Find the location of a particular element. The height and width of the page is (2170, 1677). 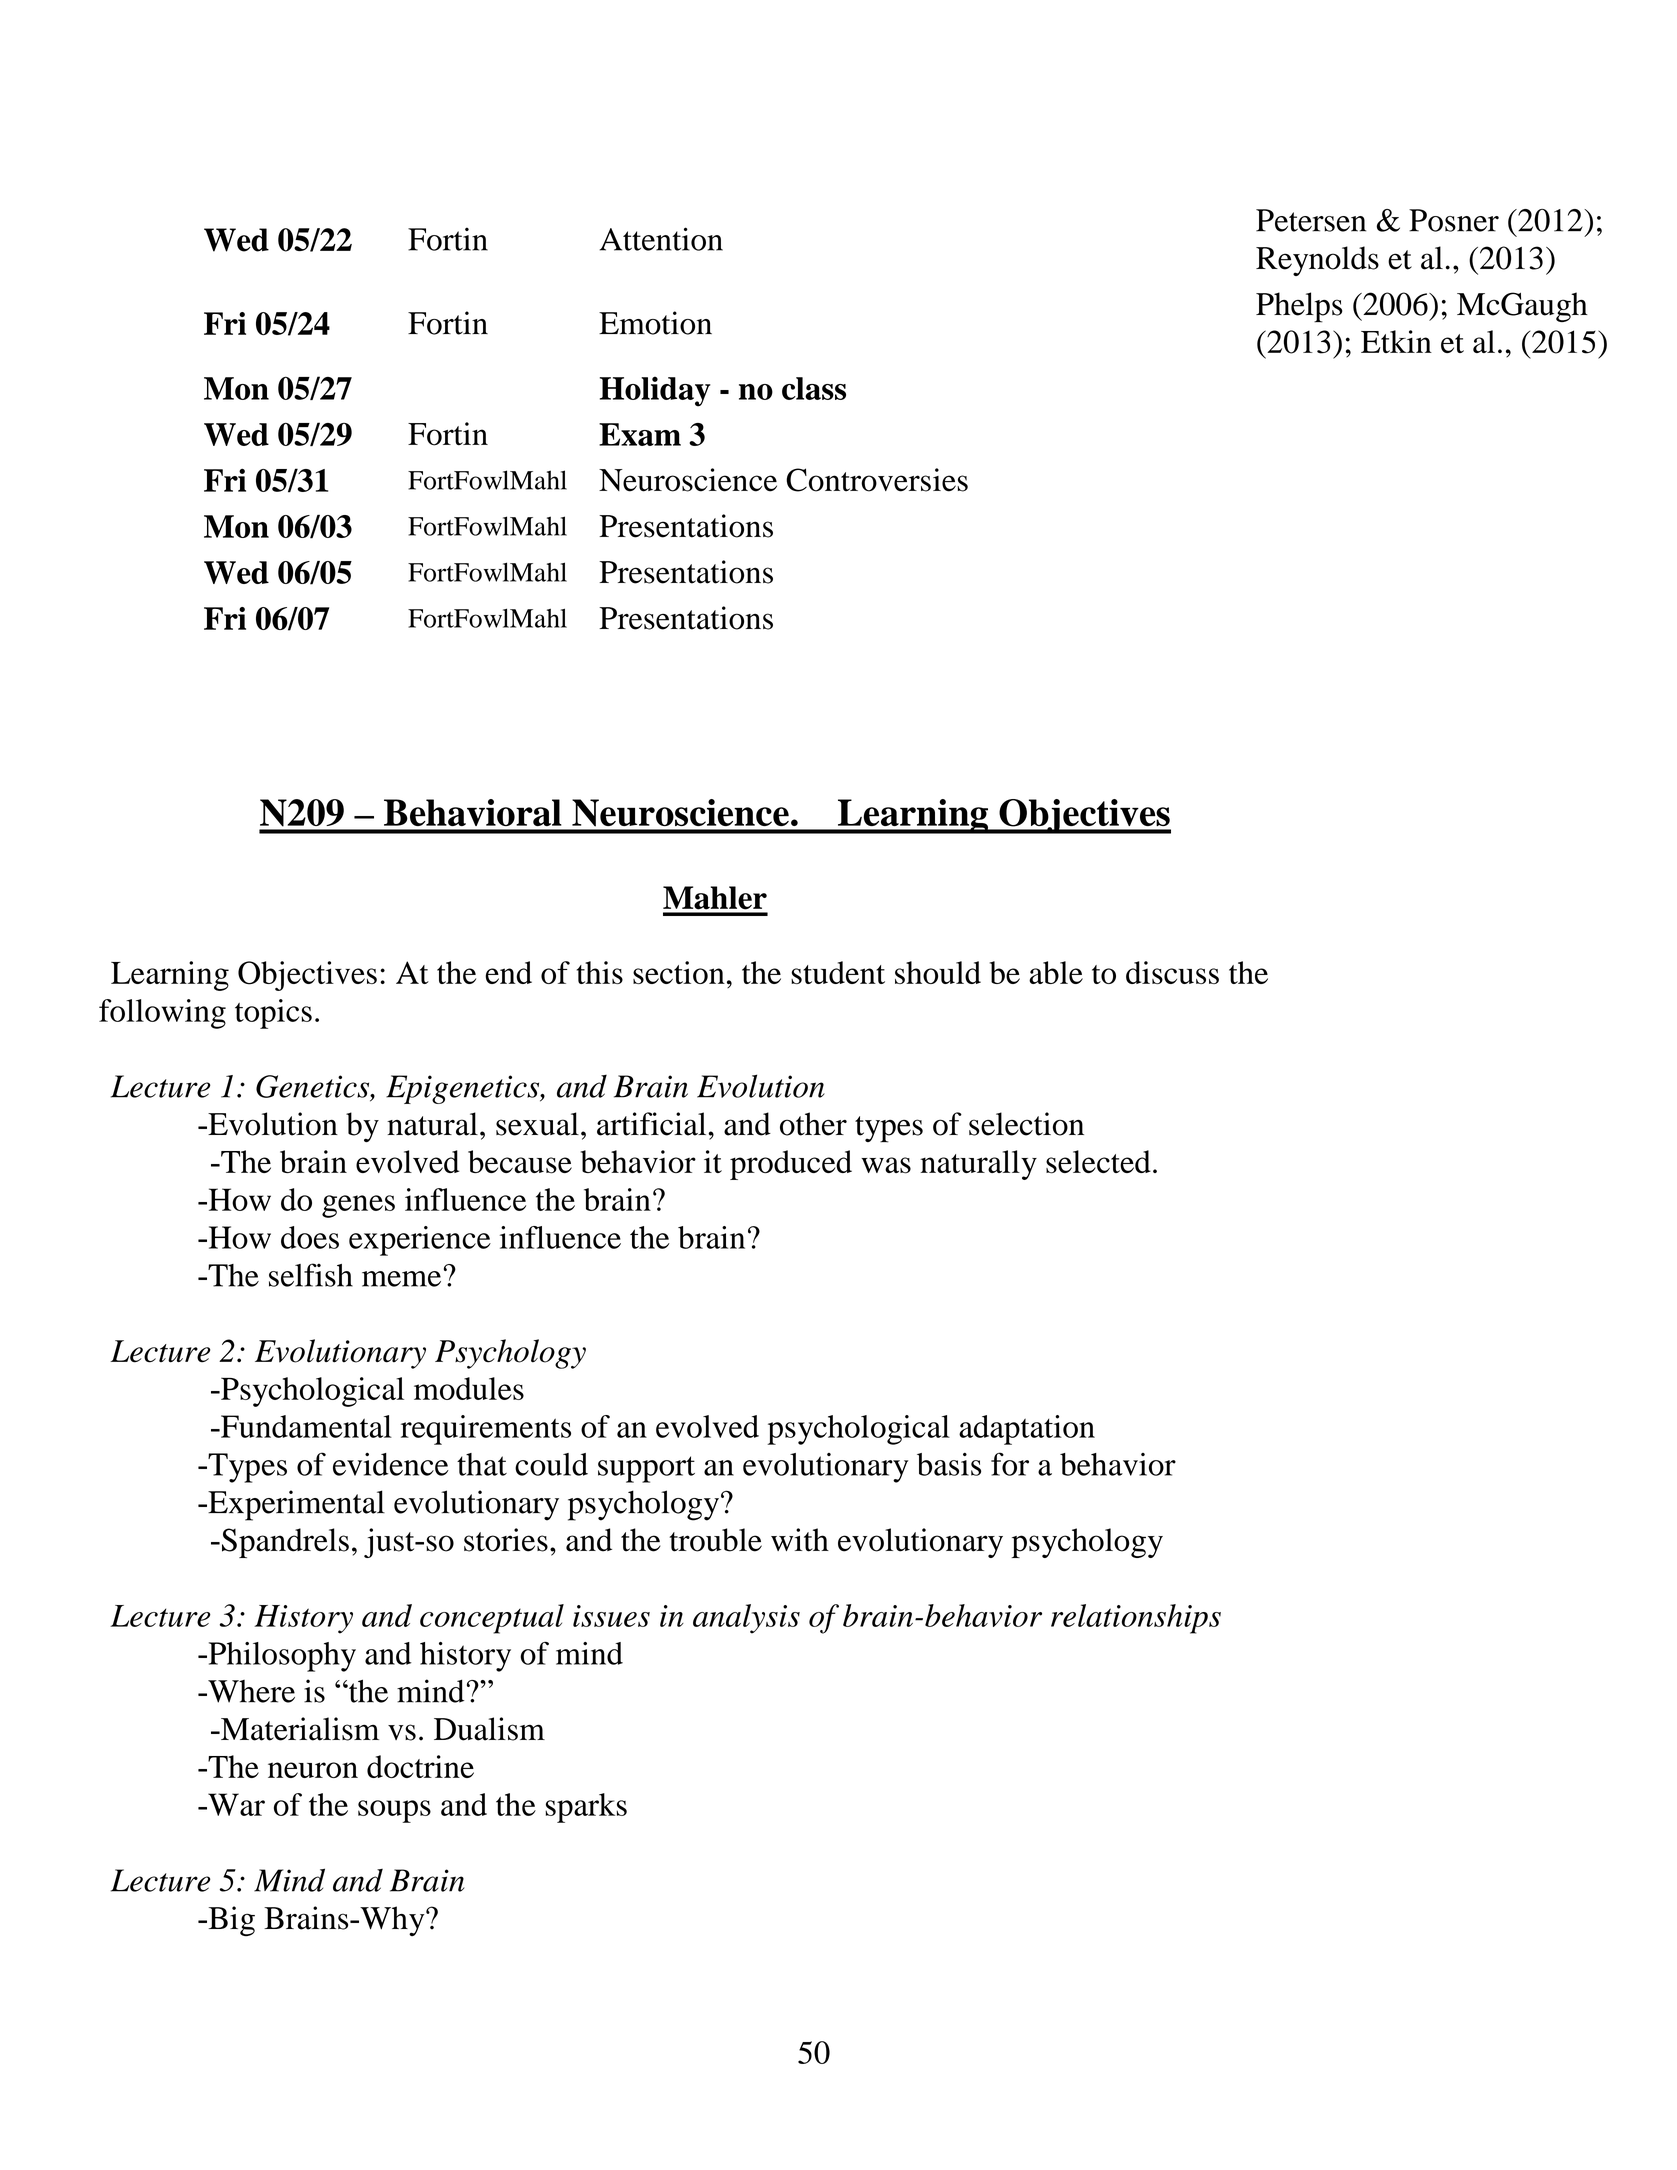

selfish is located at coordinates (311, 1275).
